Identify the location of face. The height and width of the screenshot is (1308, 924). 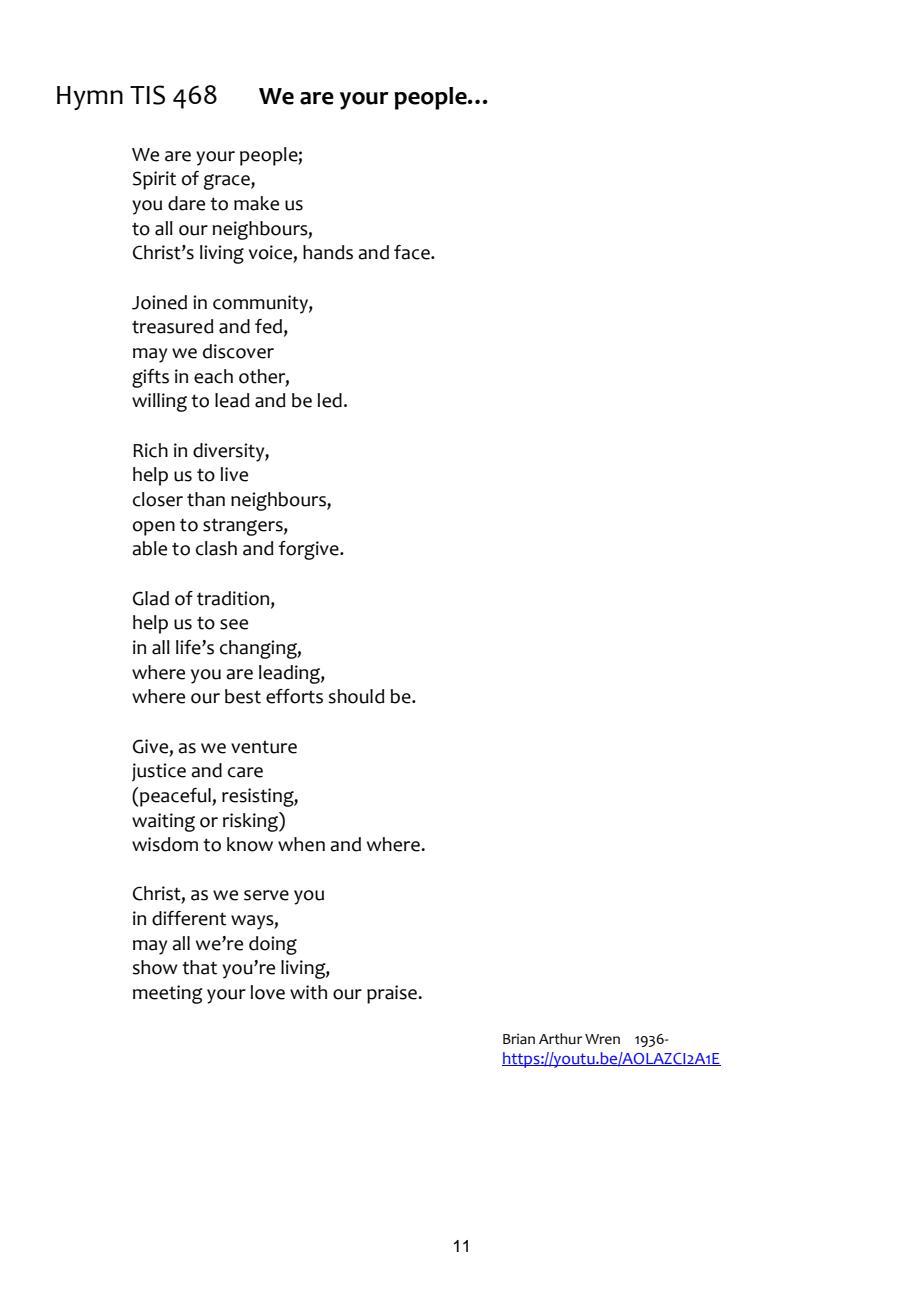
(413, 252).
